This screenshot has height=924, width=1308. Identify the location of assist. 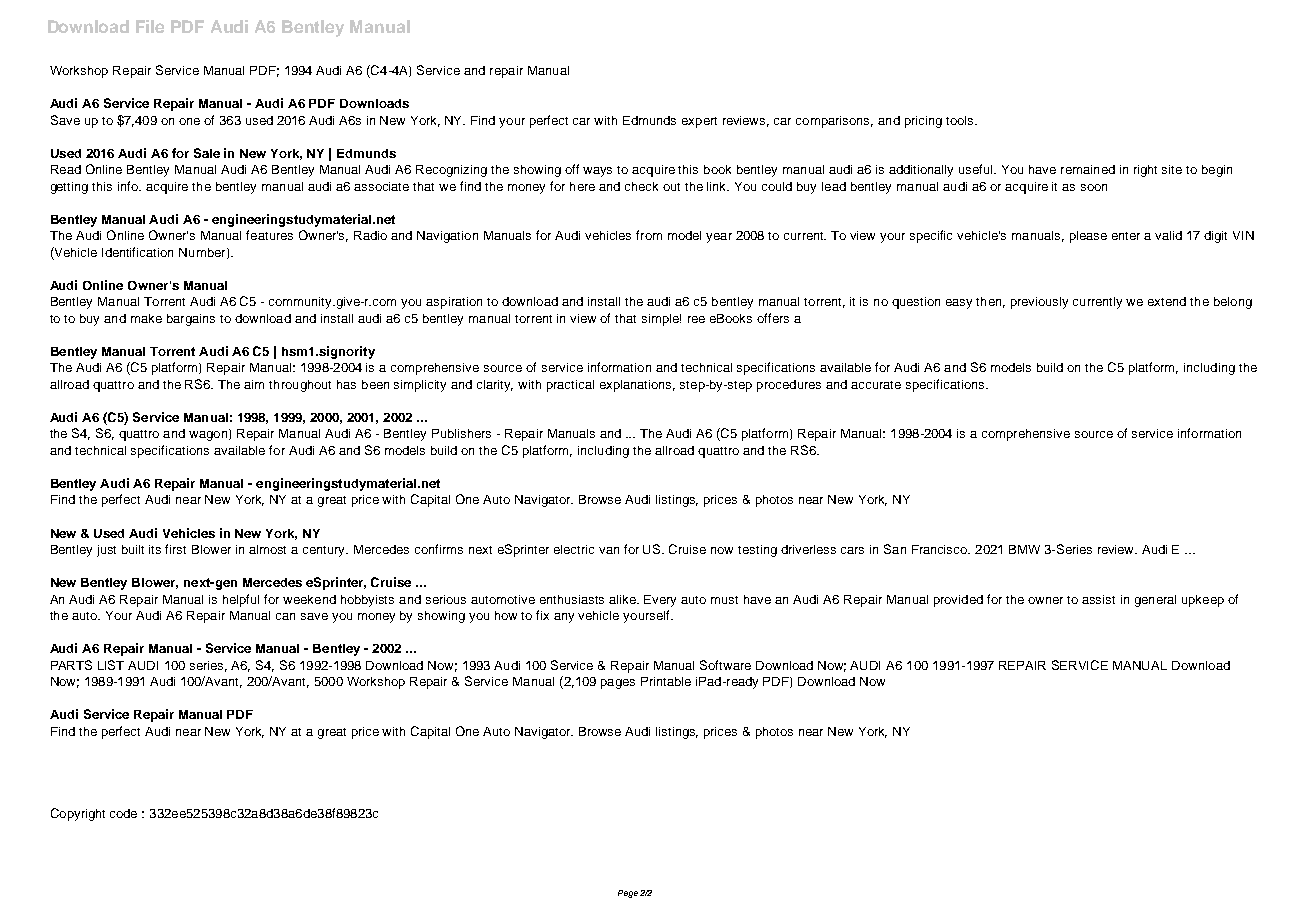
(1098, 599).
